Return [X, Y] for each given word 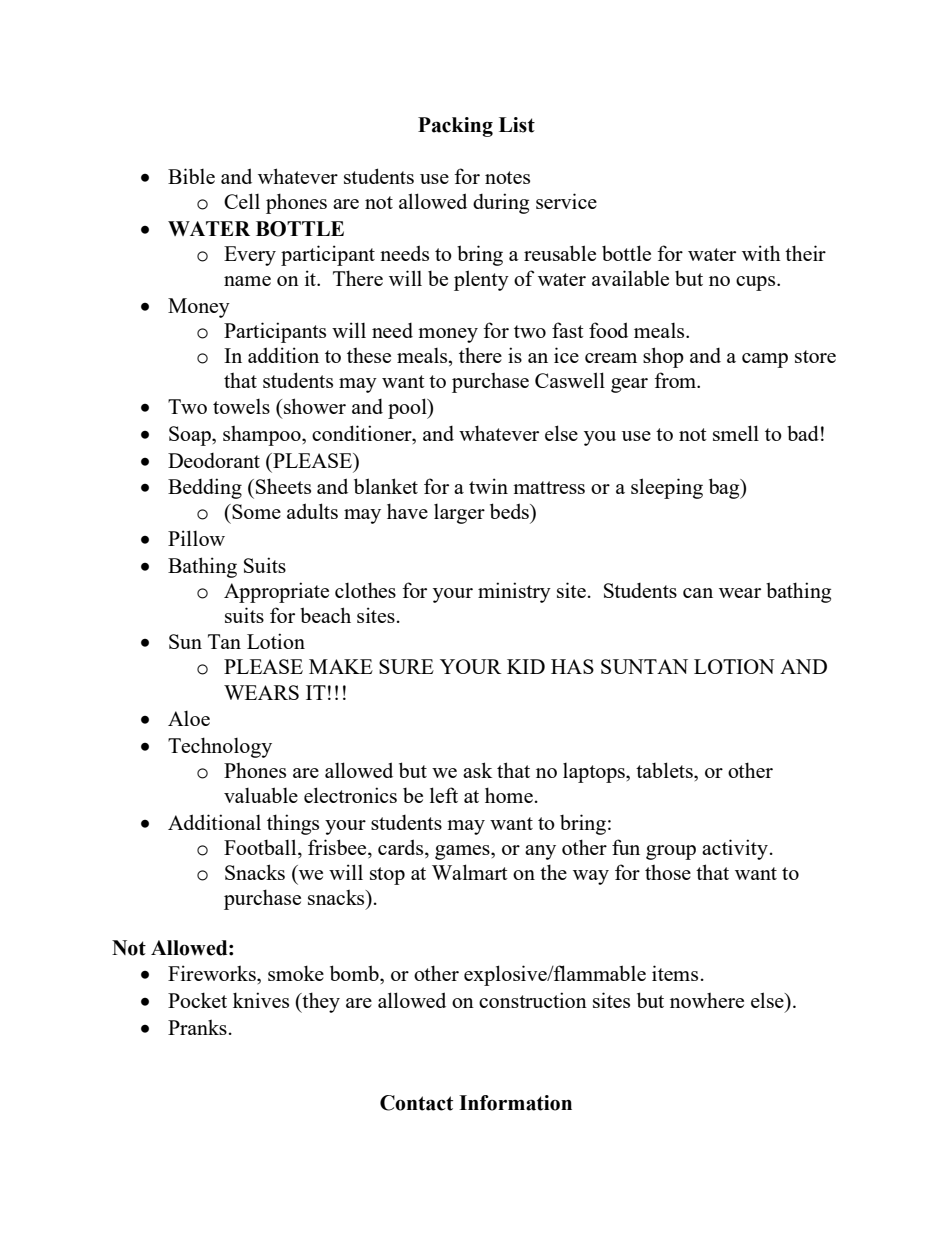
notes [507, 177]
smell [736, 433]
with [761, 253]
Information [515, 1103]
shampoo [263, 436]
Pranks [197, 1027]
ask [477, 770]
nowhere [707, 1000]
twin [488, 486]
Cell [242, 201]
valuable [261, 795]
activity [735, 849]
